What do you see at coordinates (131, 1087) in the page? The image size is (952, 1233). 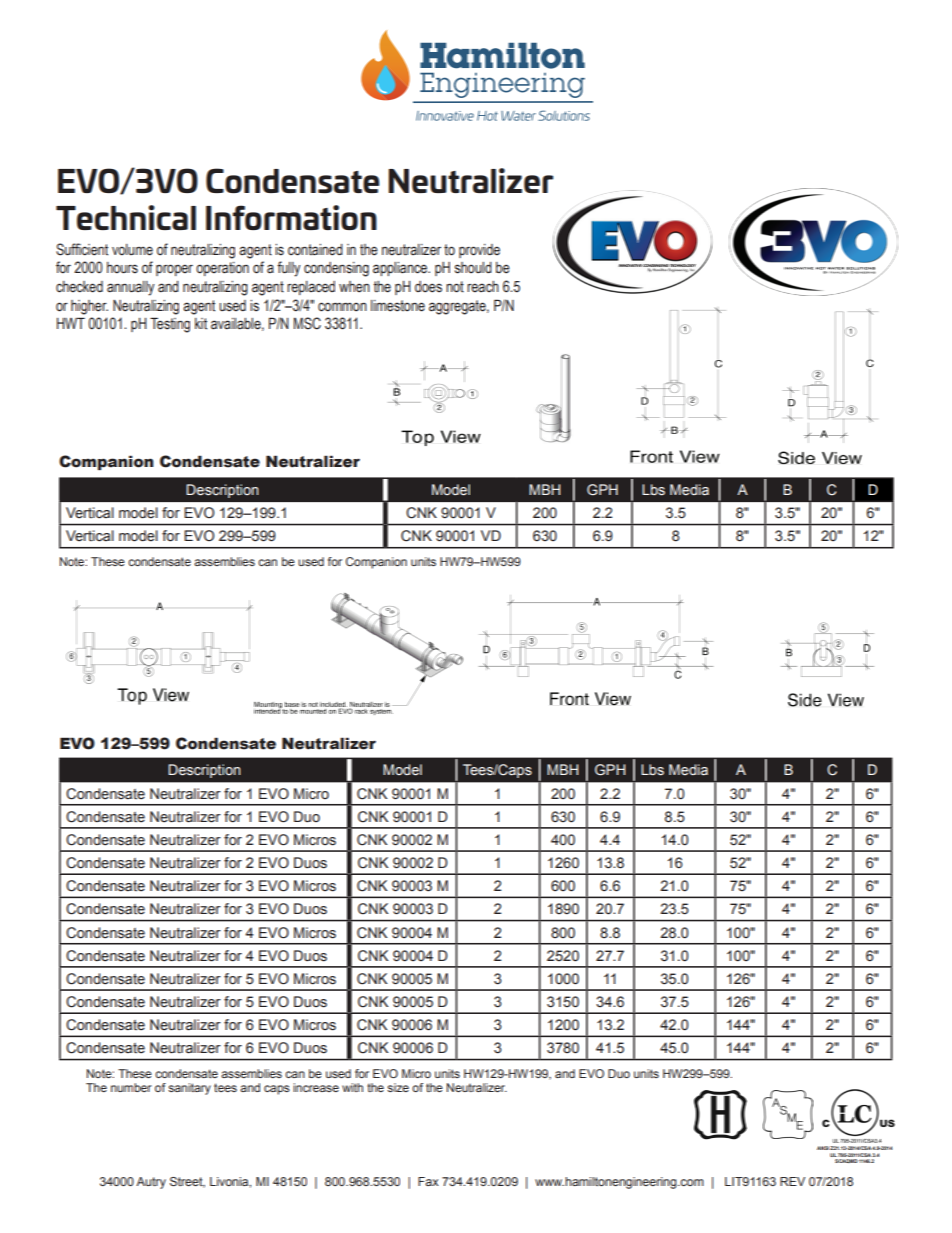 I see `number` at bounding box center [131, 1087].
